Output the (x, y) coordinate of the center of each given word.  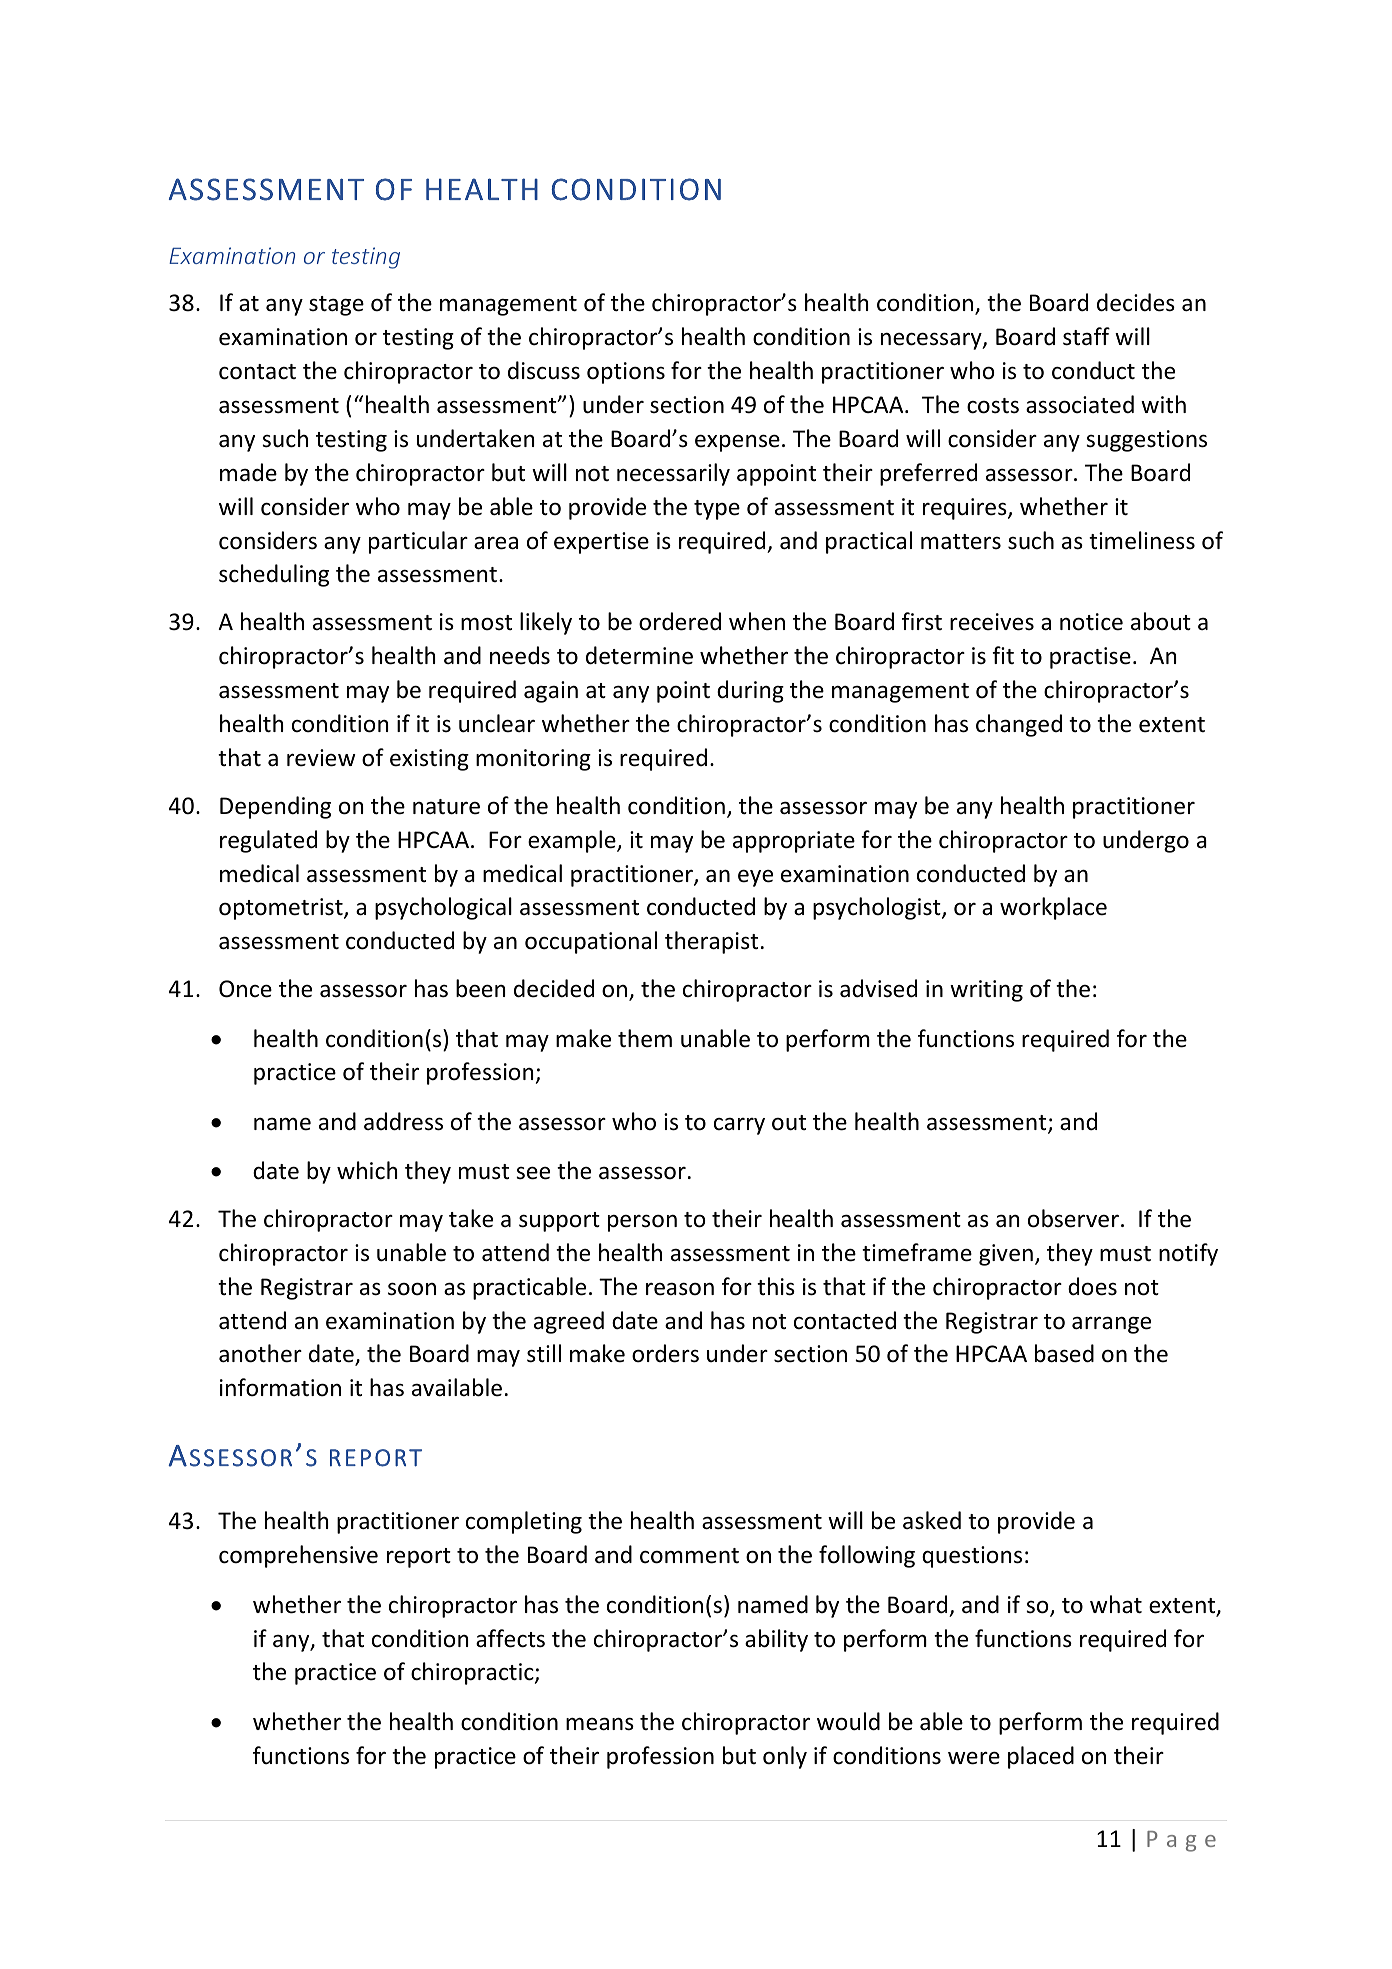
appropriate (794, 842)
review (321, 758)
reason (680, 1289)
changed (1019, 725)
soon (412, 1289)
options (626, 373)
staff (1086, 336)
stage (336, 306)
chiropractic (473, 1673)
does (1092, 1286)
